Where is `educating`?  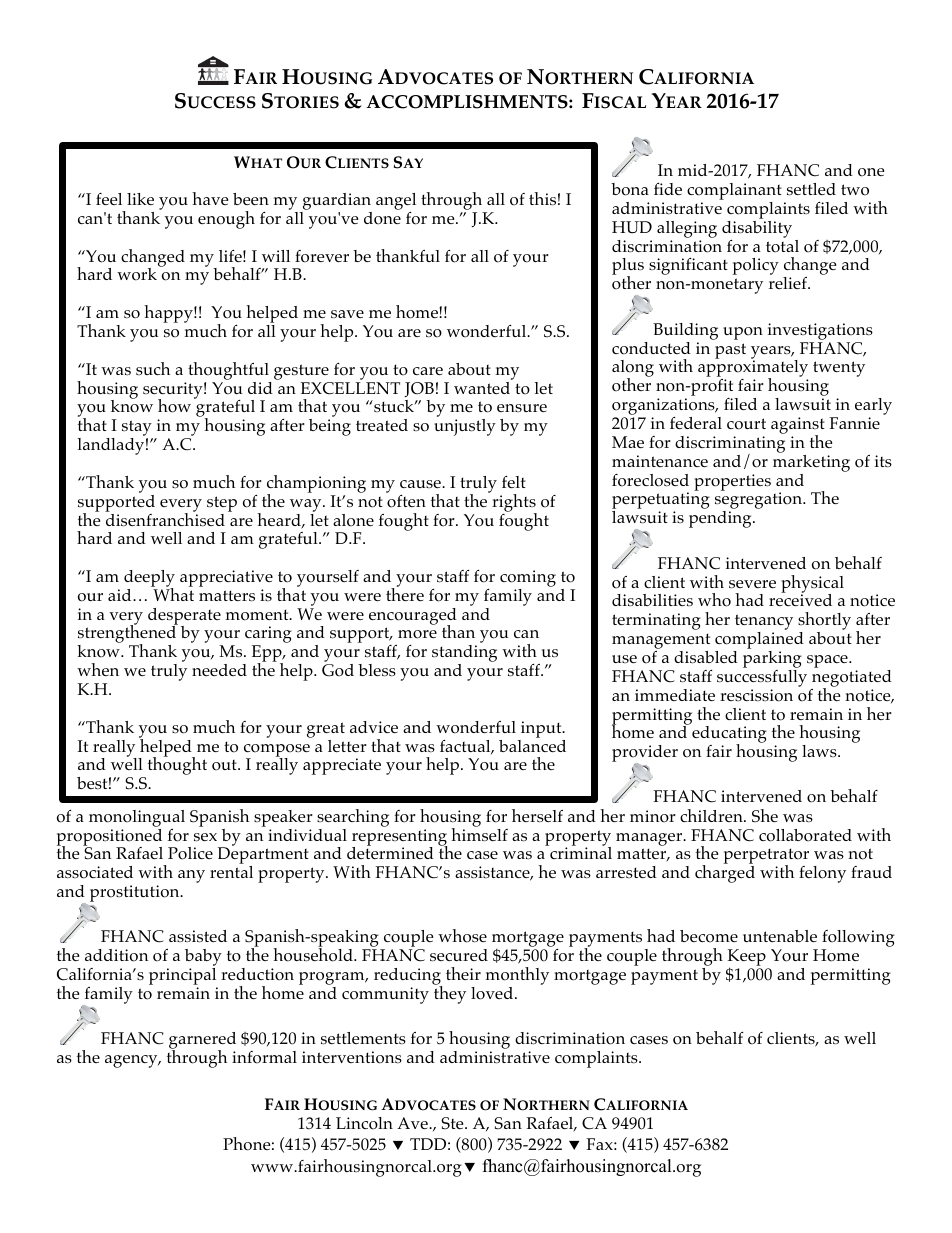
educating is located at coordinates (729, 736).
